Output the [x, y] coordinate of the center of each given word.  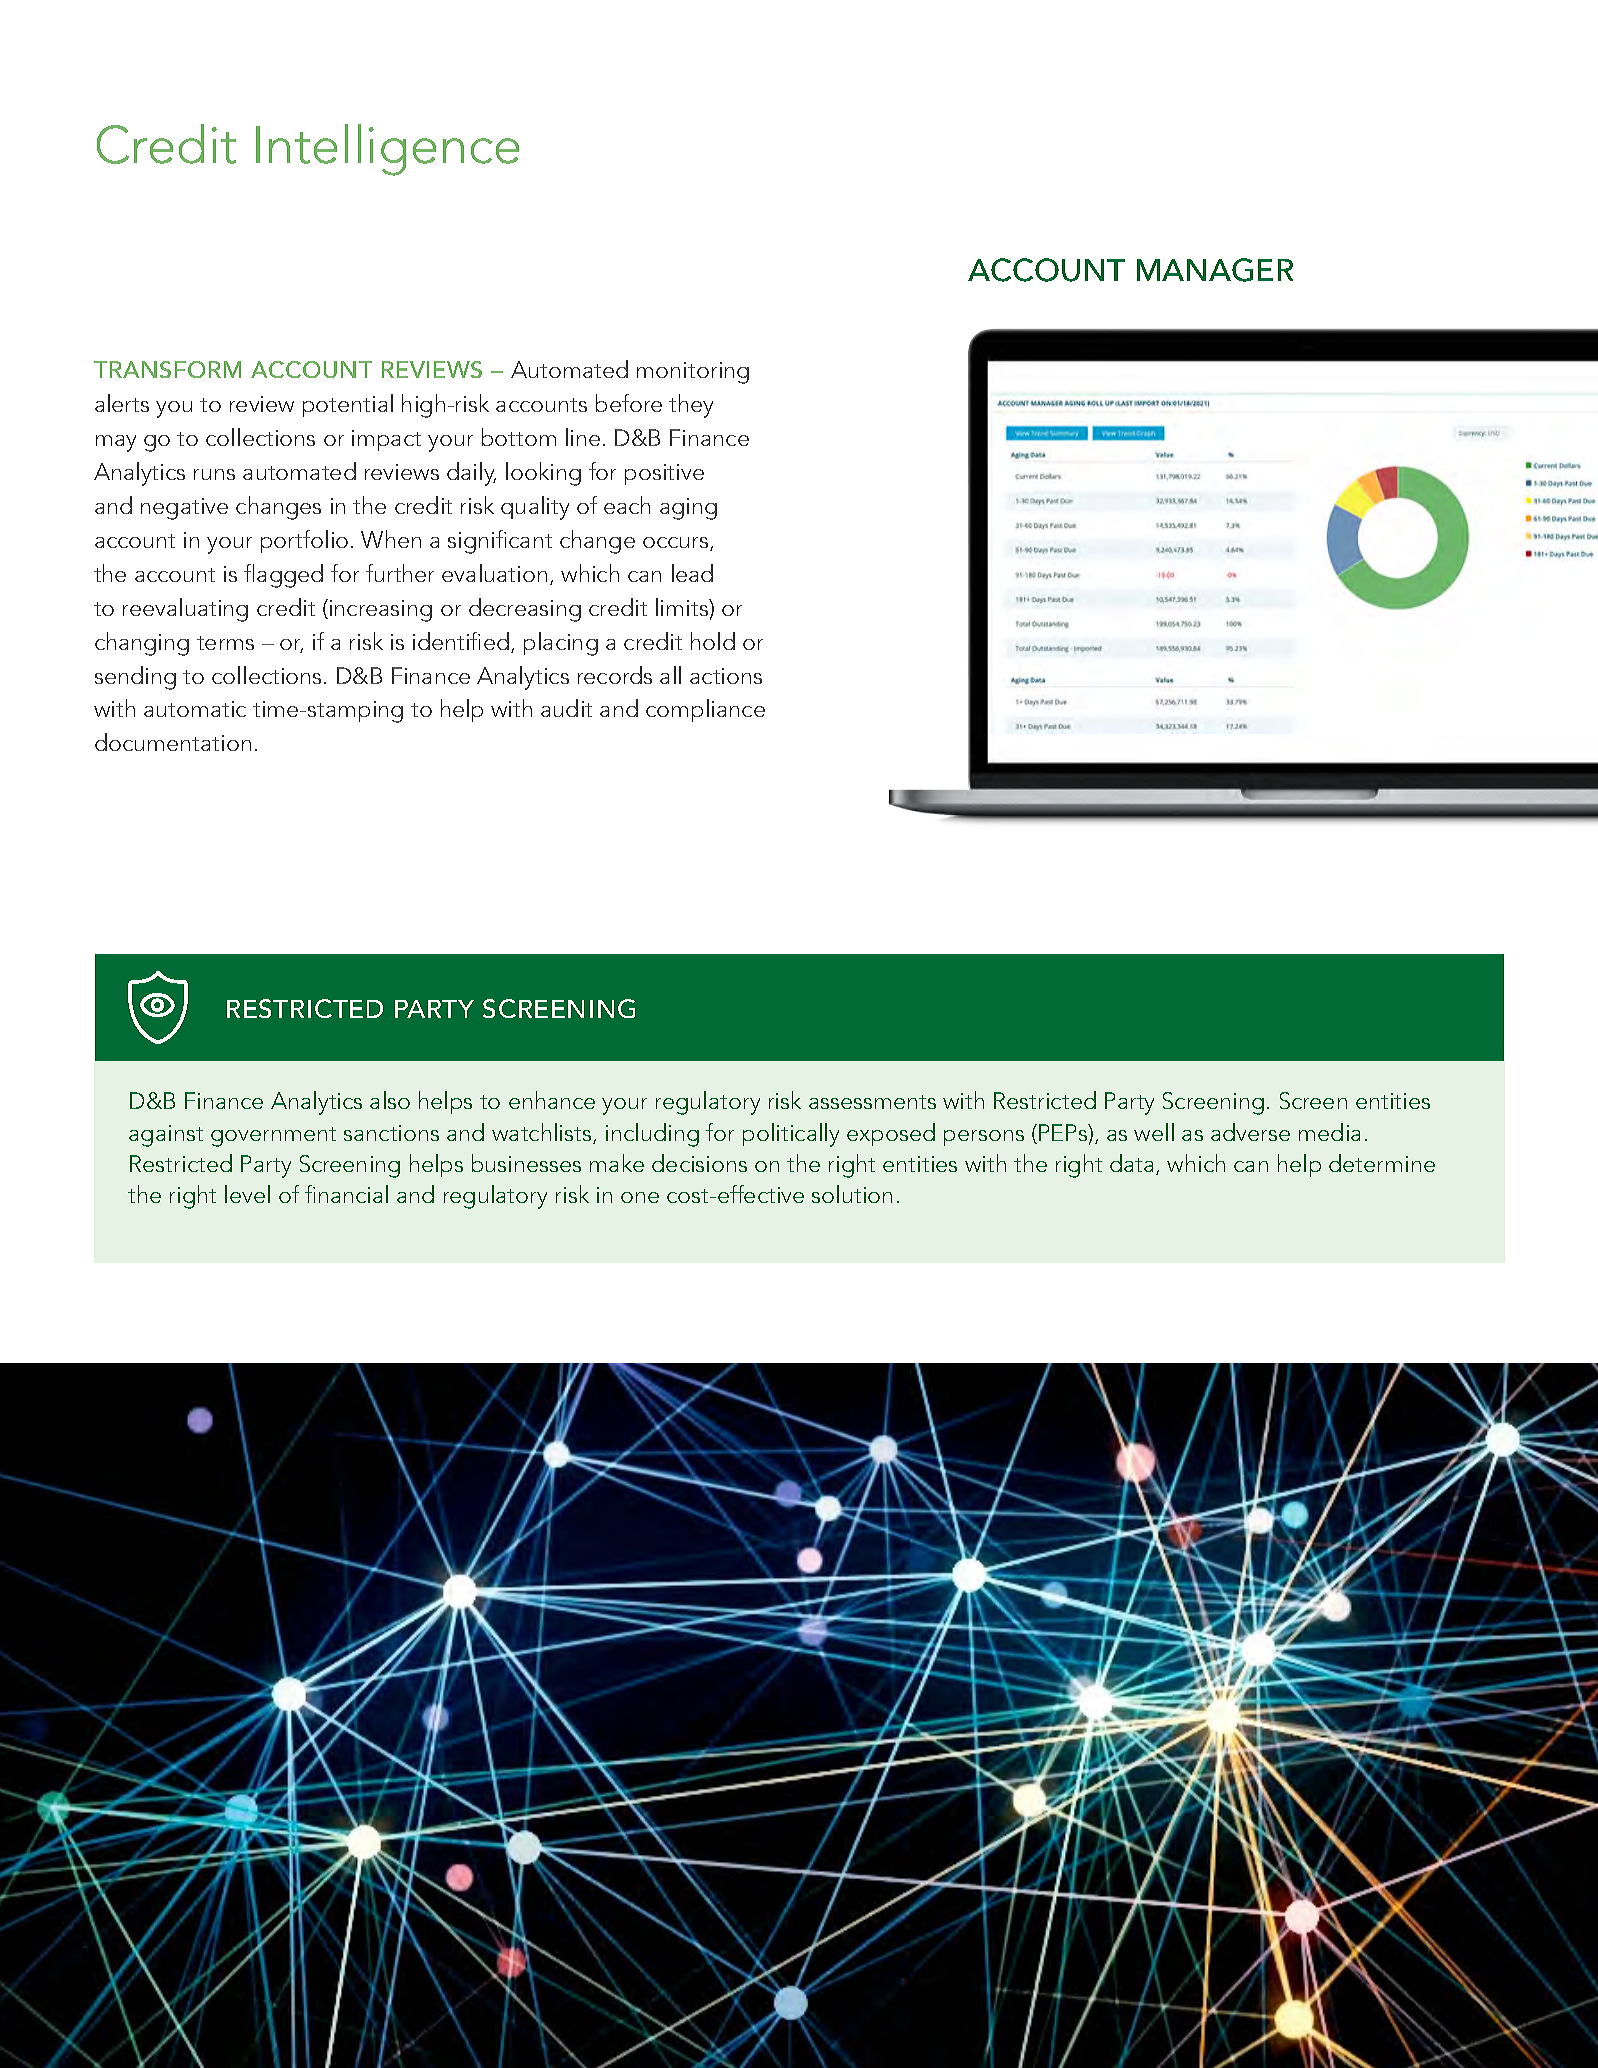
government [273, 1137]
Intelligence [387, 150]
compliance [705, 710]
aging [688, 509]
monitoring [693, 373]
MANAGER [1215, 270]
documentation [173, 742]
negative [184, 509]
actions [726, 676]
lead [692, 573]
